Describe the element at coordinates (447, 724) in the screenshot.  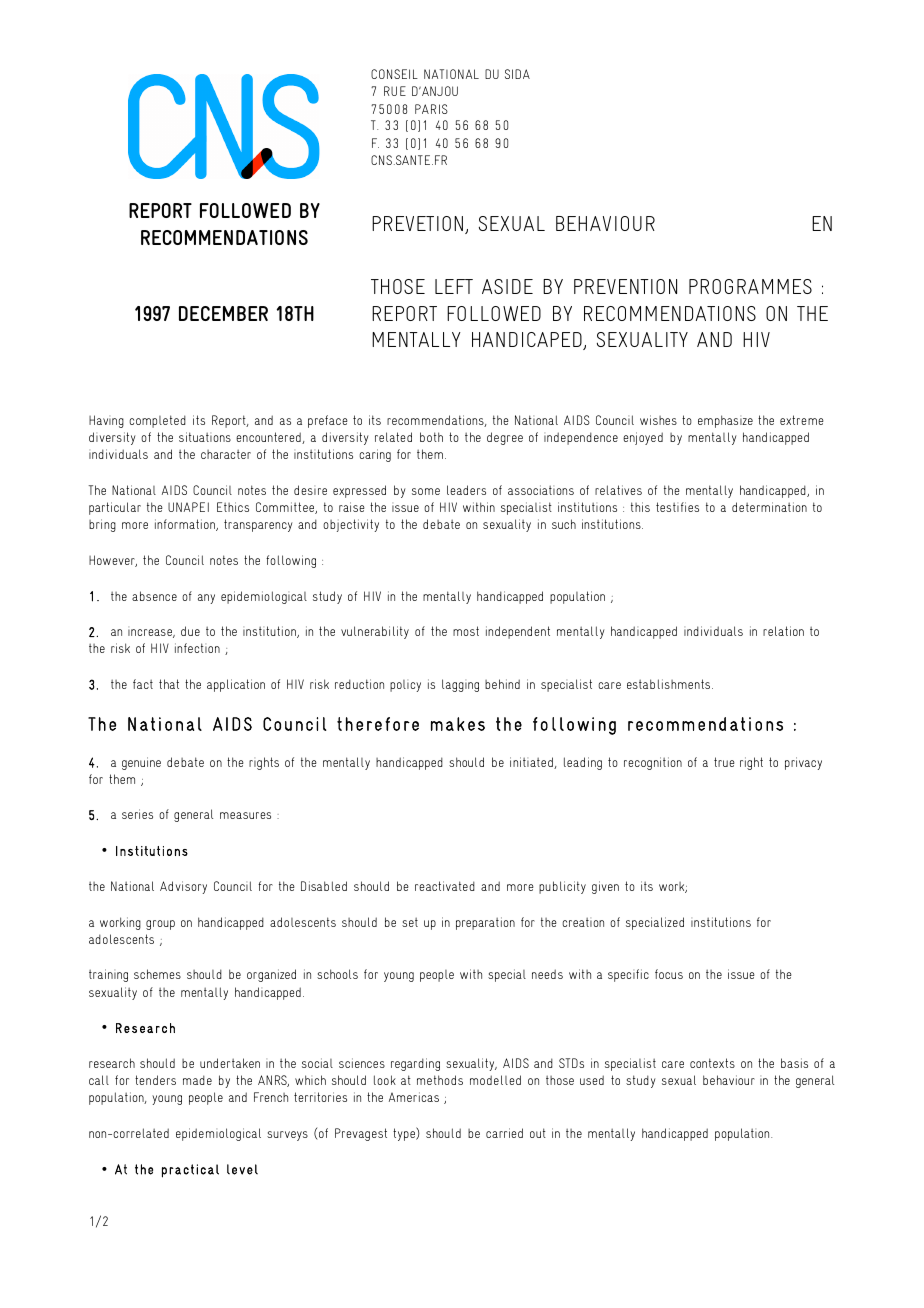
I see `mak` at that location.
